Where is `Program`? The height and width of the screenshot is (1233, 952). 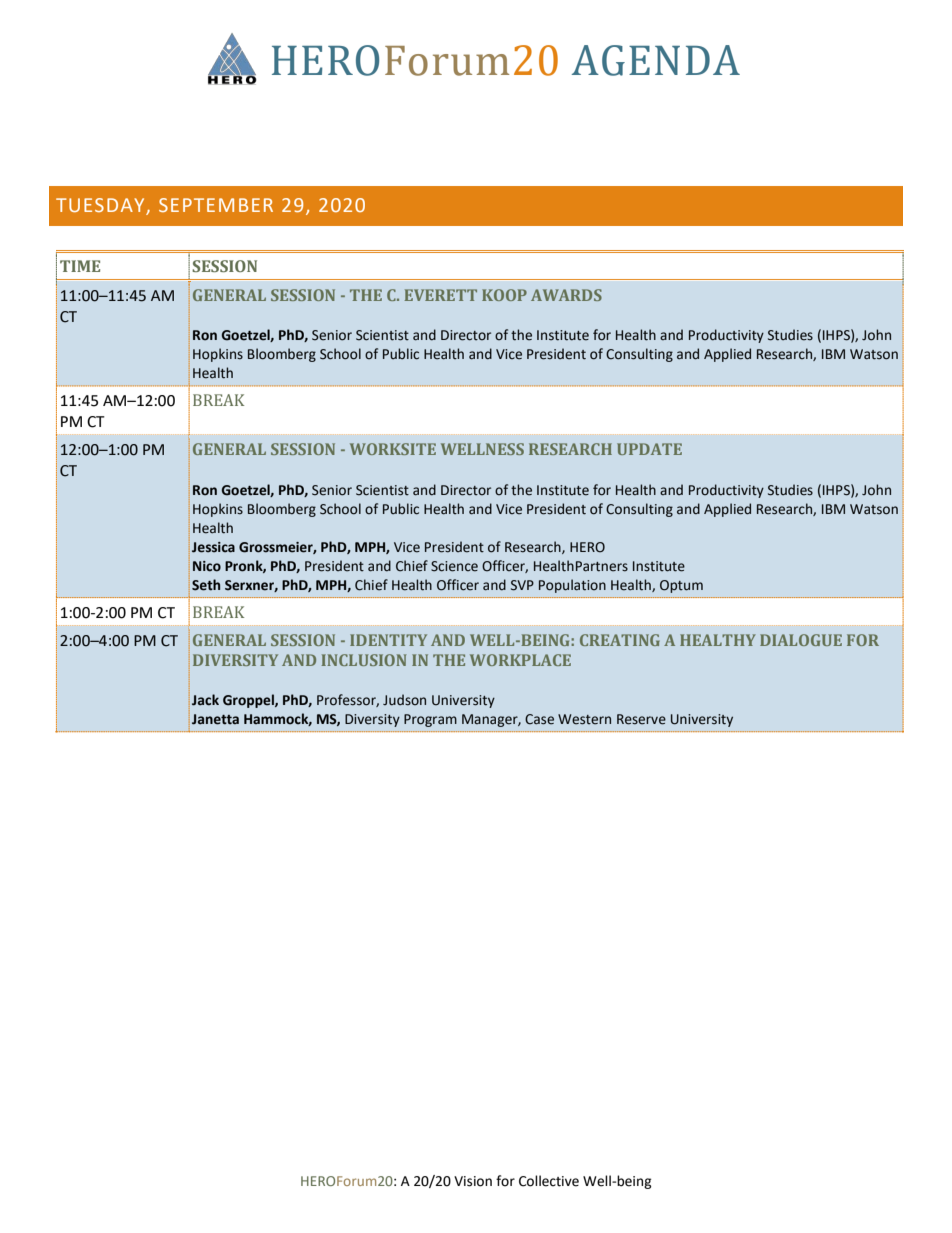 Program is located at coordinates (430, 720).
